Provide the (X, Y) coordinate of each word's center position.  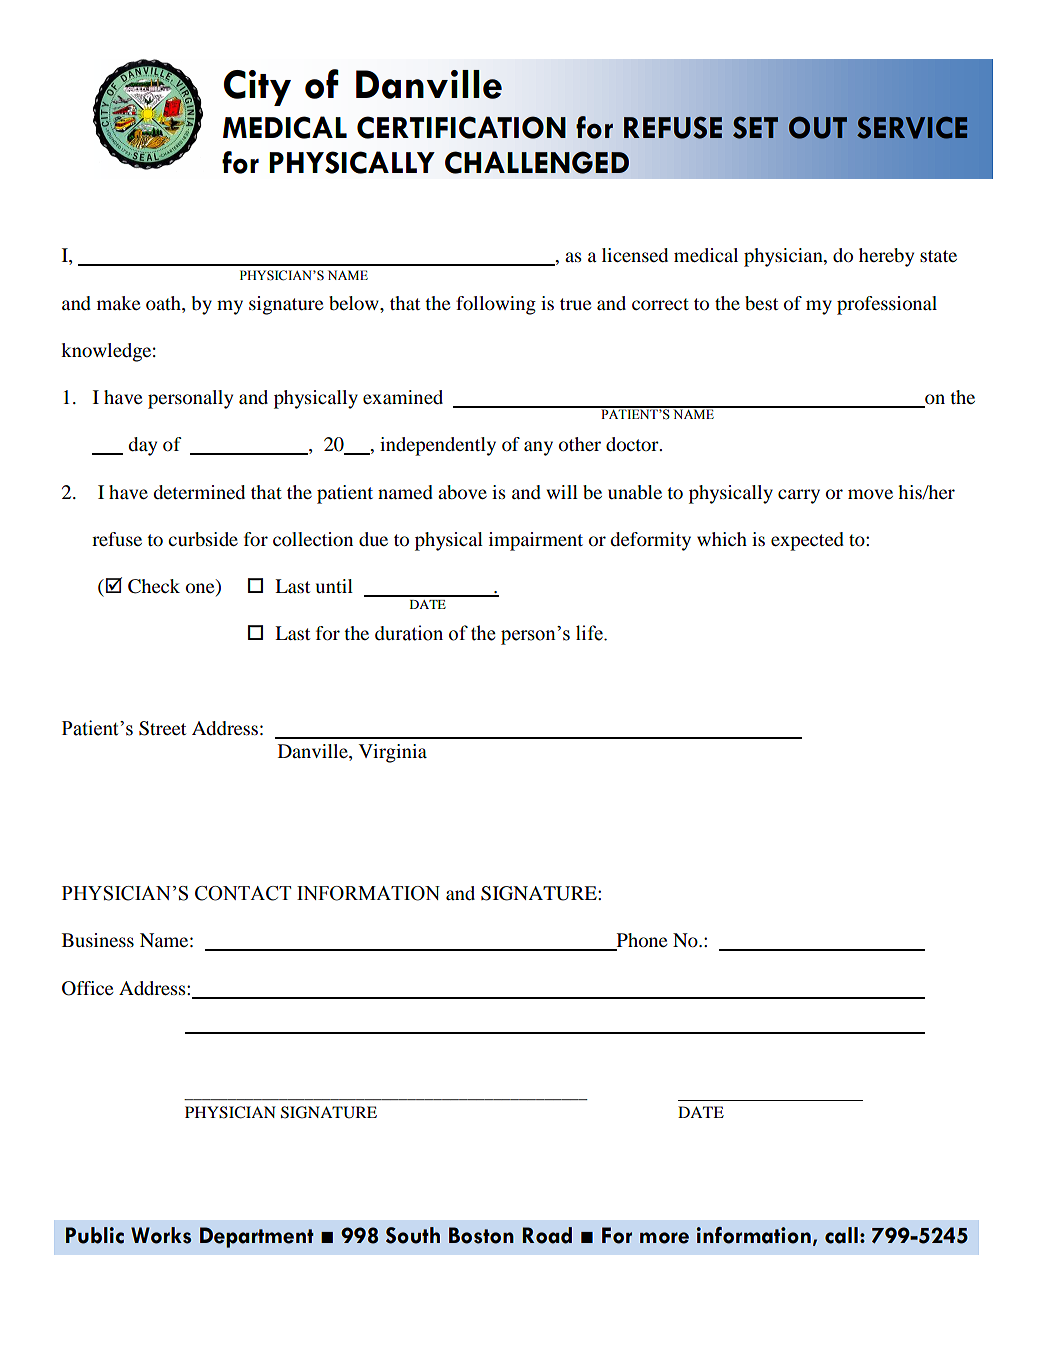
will (562, 492)
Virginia (393, 753)
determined (199, 492)
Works (161, 1235)
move (870, 494)
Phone (640, 941)
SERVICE (912, 128)
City (257, 88)
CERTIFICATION (461, 127)
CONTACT (243, 893)
